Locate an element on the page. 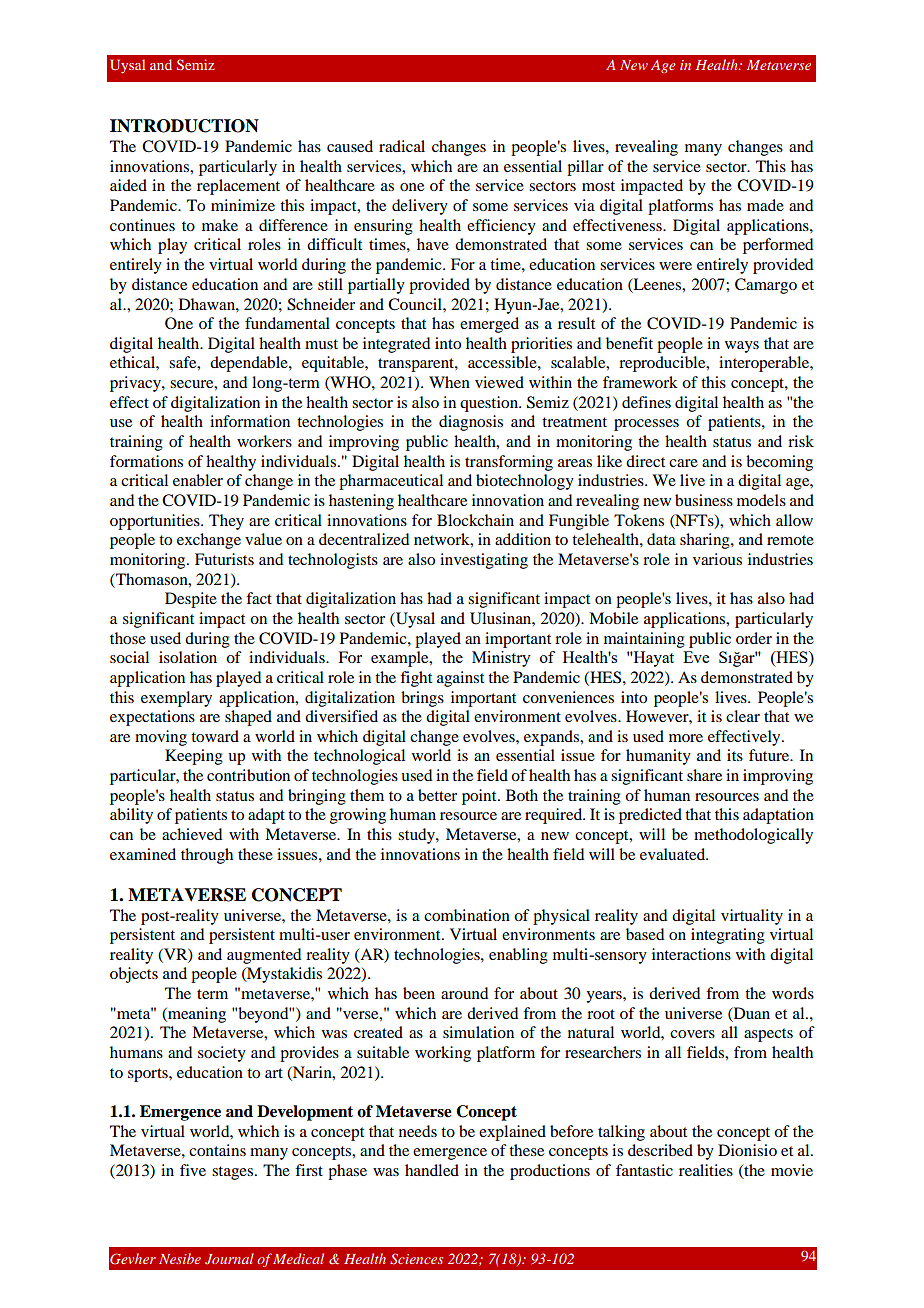 This page has height=1308, width=924. diagnosis is located at coordinates (471, 423).
